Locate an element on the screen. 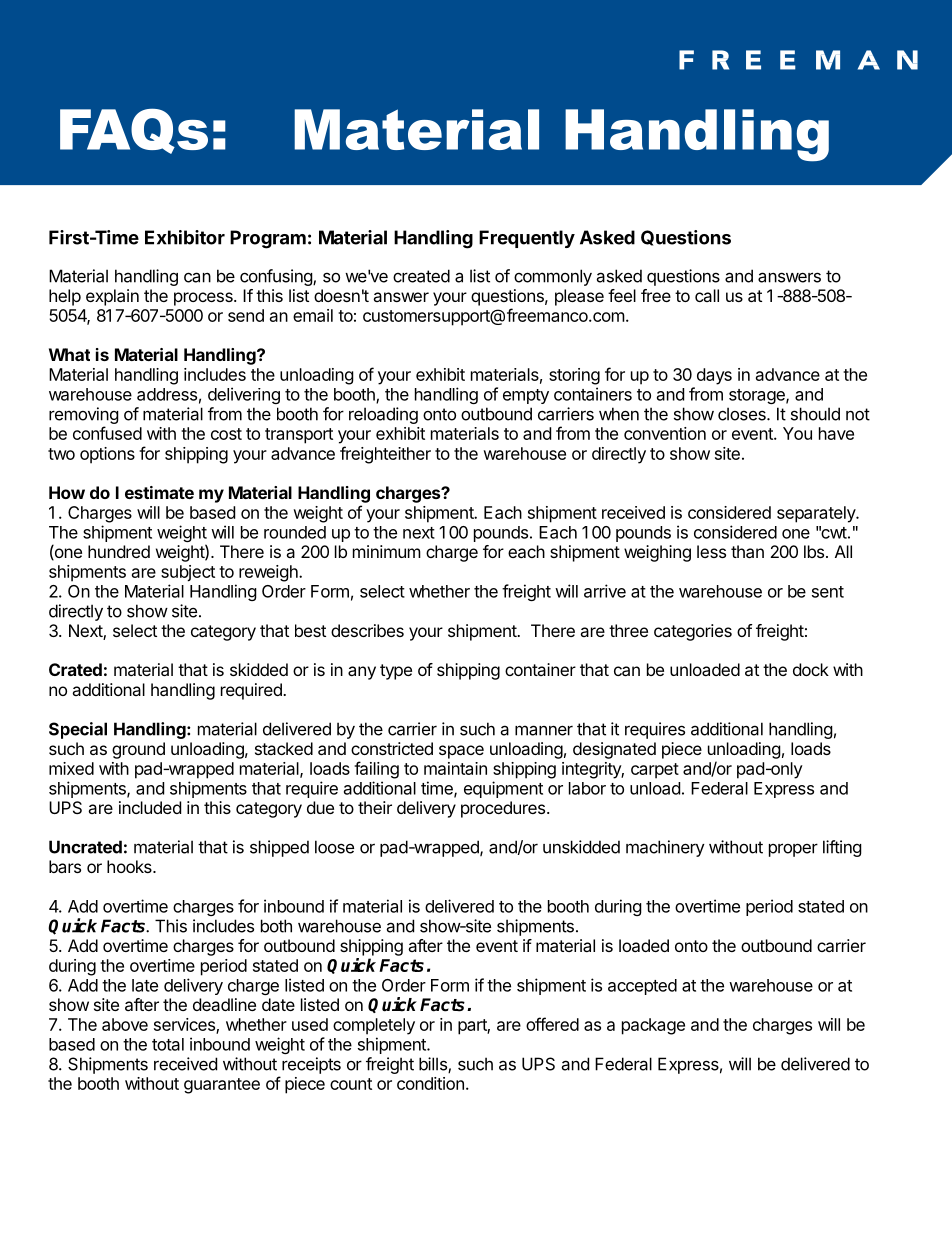  options is located at coordinates (107, 455).
